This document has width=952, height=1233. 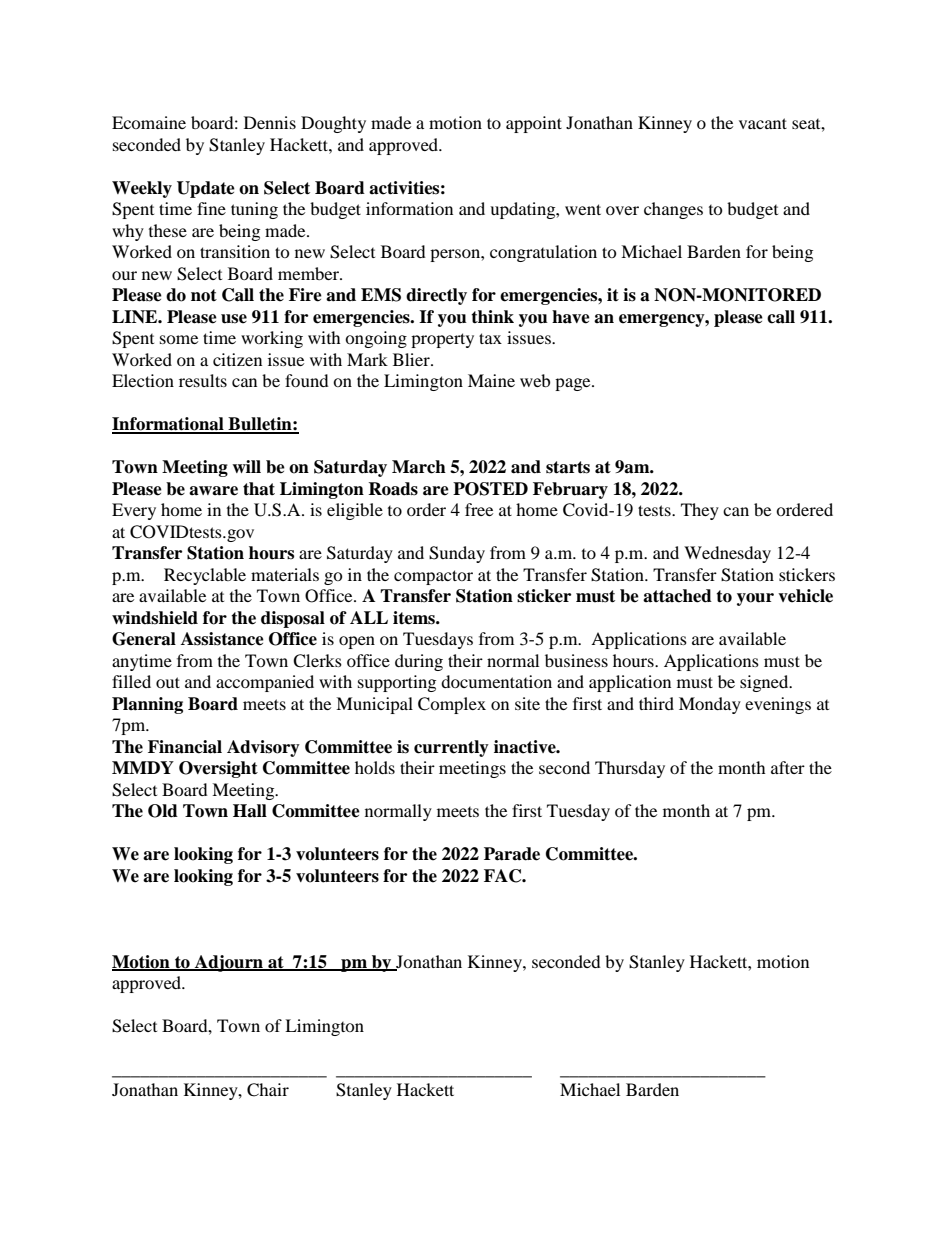 I want to click on March, so click(x=419, y=467).
